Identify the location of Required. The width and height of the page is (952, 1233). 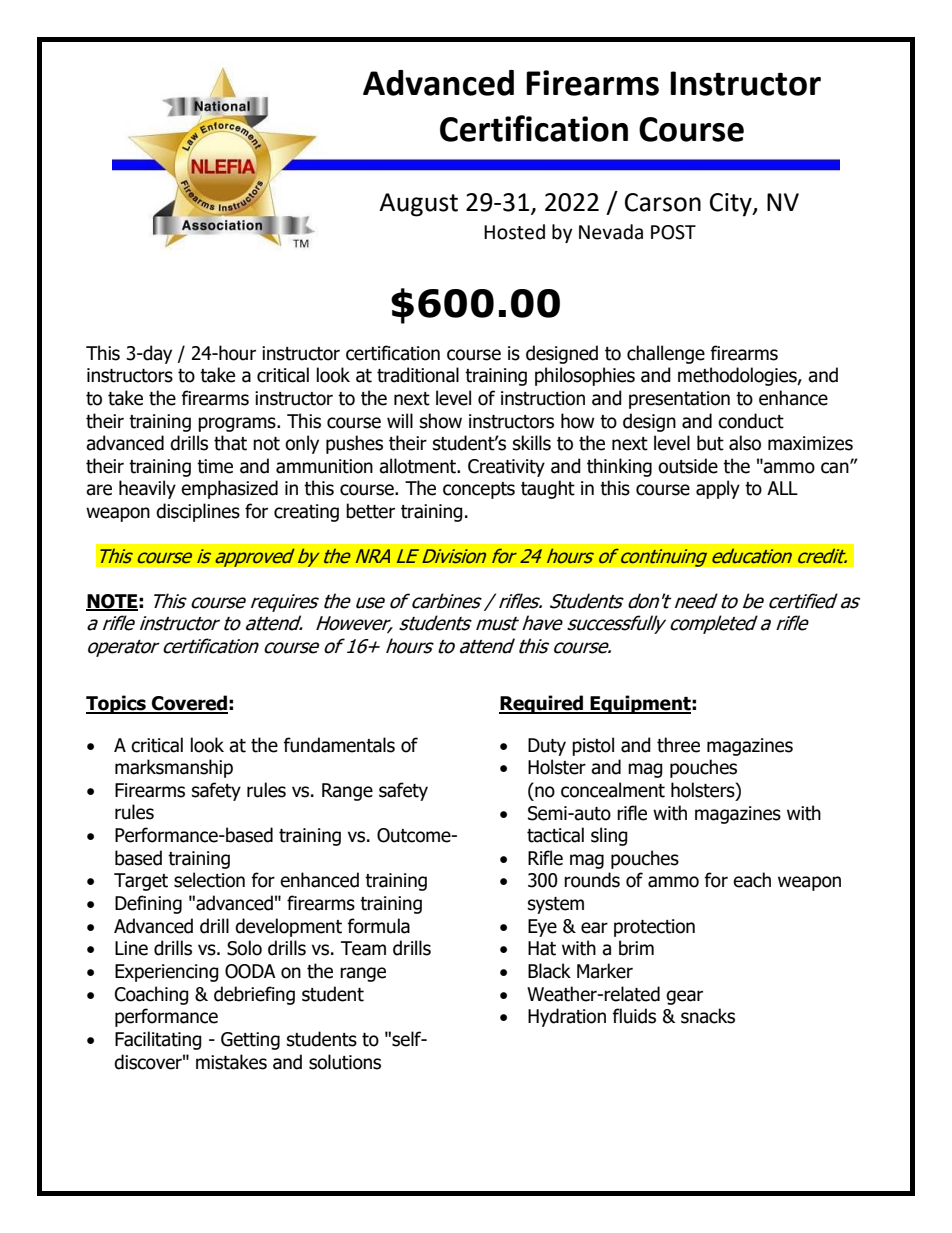
(542, 704).
